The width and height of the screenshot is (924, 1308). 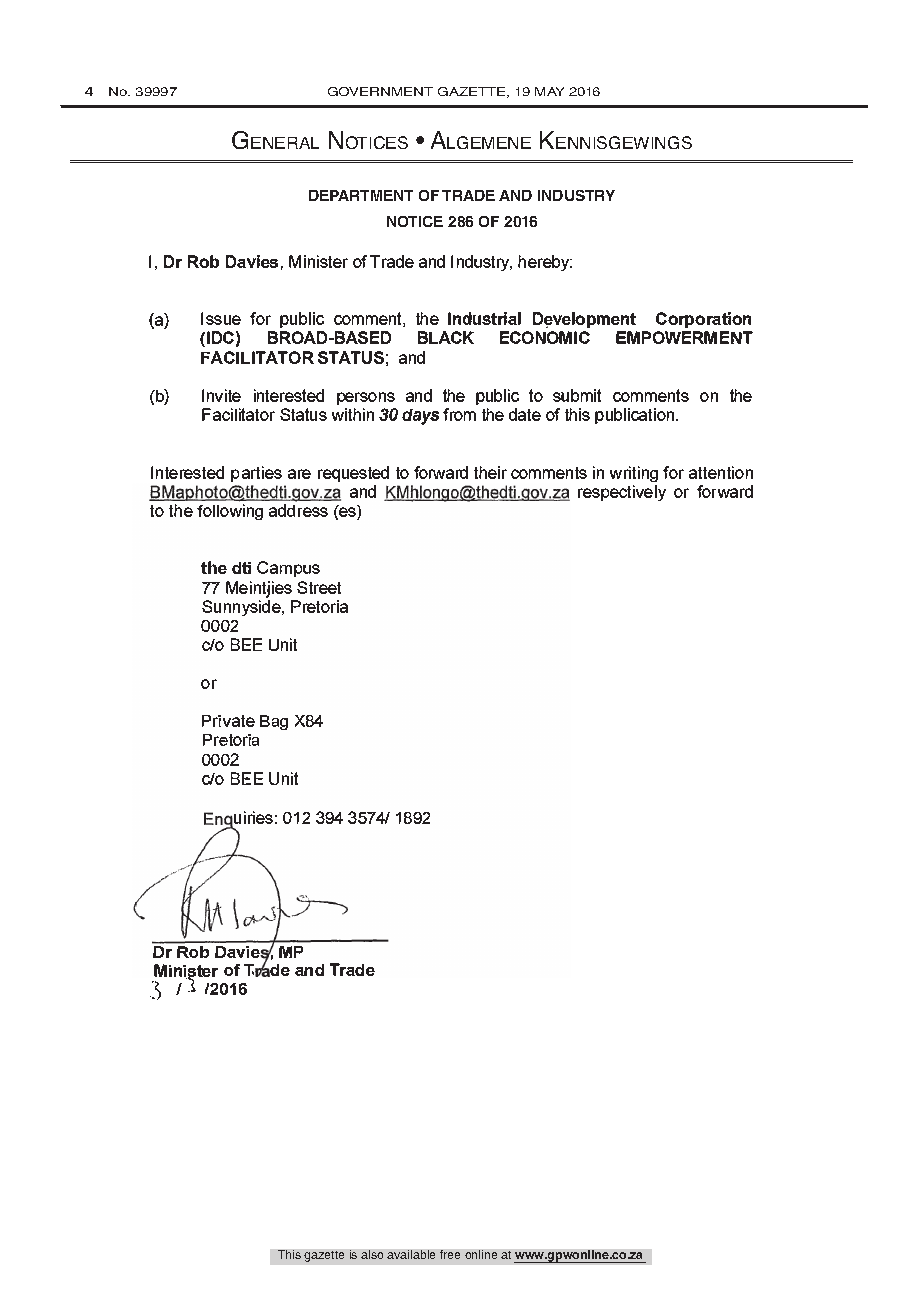 What do you see at coordinates (622, 493) in the screenshot?
I see `respectively` at bounding box center [622, 493].
